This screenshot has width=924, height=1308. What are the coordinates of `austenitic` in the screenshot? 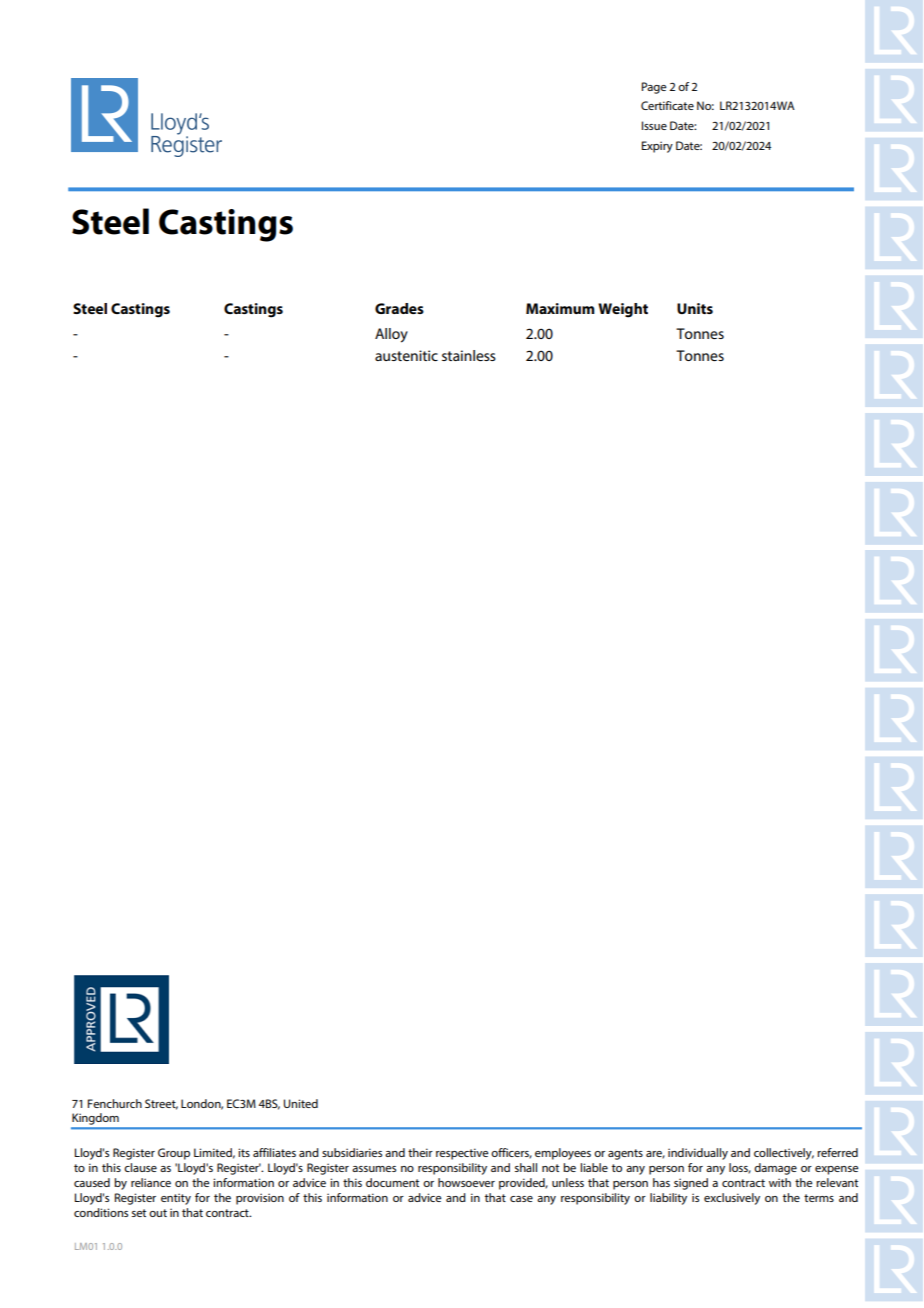 It's located at (406, 355).
